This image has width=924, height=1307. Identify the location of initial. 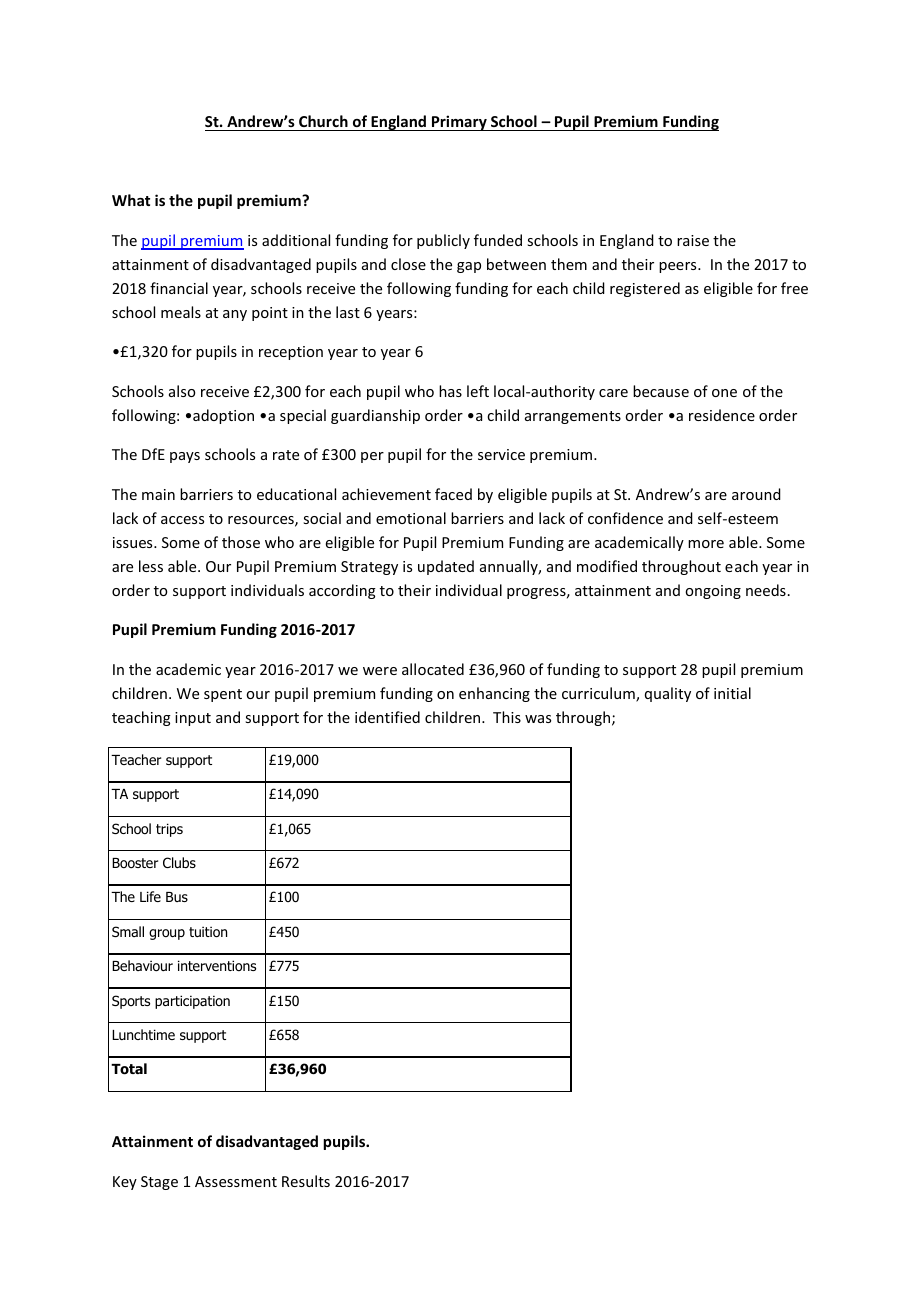
(732, 693).
